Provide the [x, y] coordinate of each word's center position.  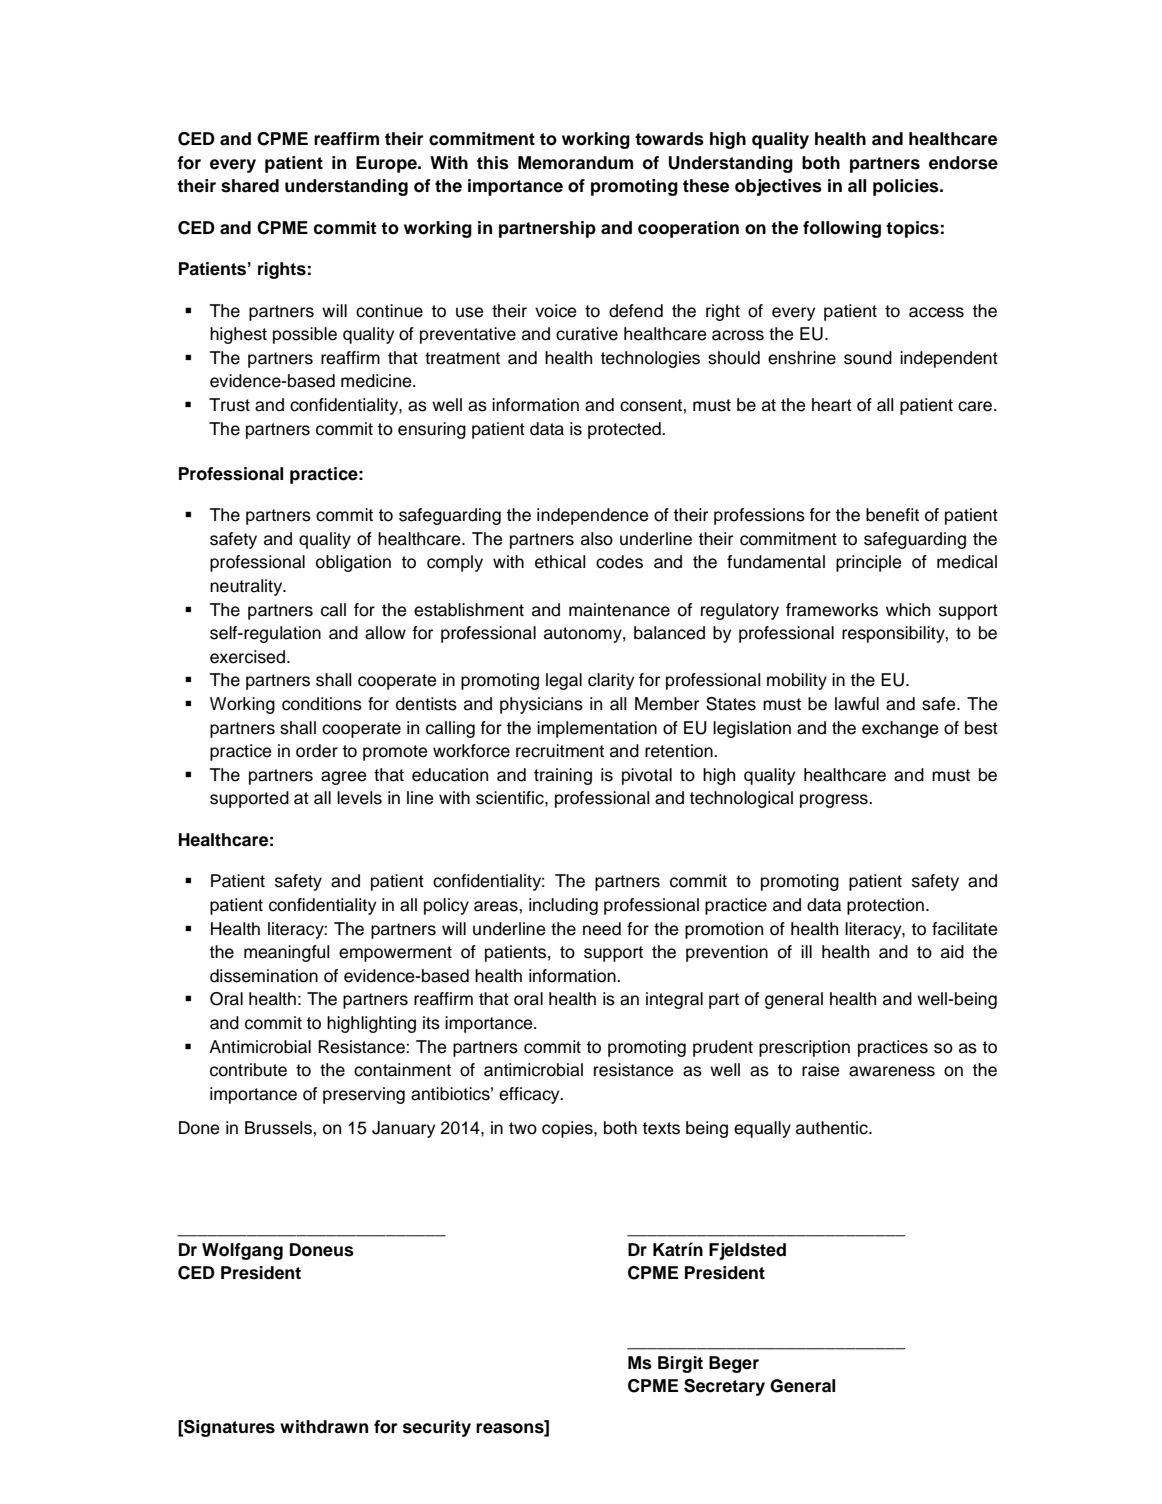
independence [592, 516]
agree [343, 778]
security [437, 1428]
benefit [892, 515]
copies [568, 1129]
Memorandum [575, 163]
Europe [387, 164]
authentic [833, 1128]
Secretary [724, 1387]
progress [835, 801]
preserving [364, 1095]
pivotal [647, 776]
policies [907, 187]
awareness [892, 1071]
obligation [353, 563]
